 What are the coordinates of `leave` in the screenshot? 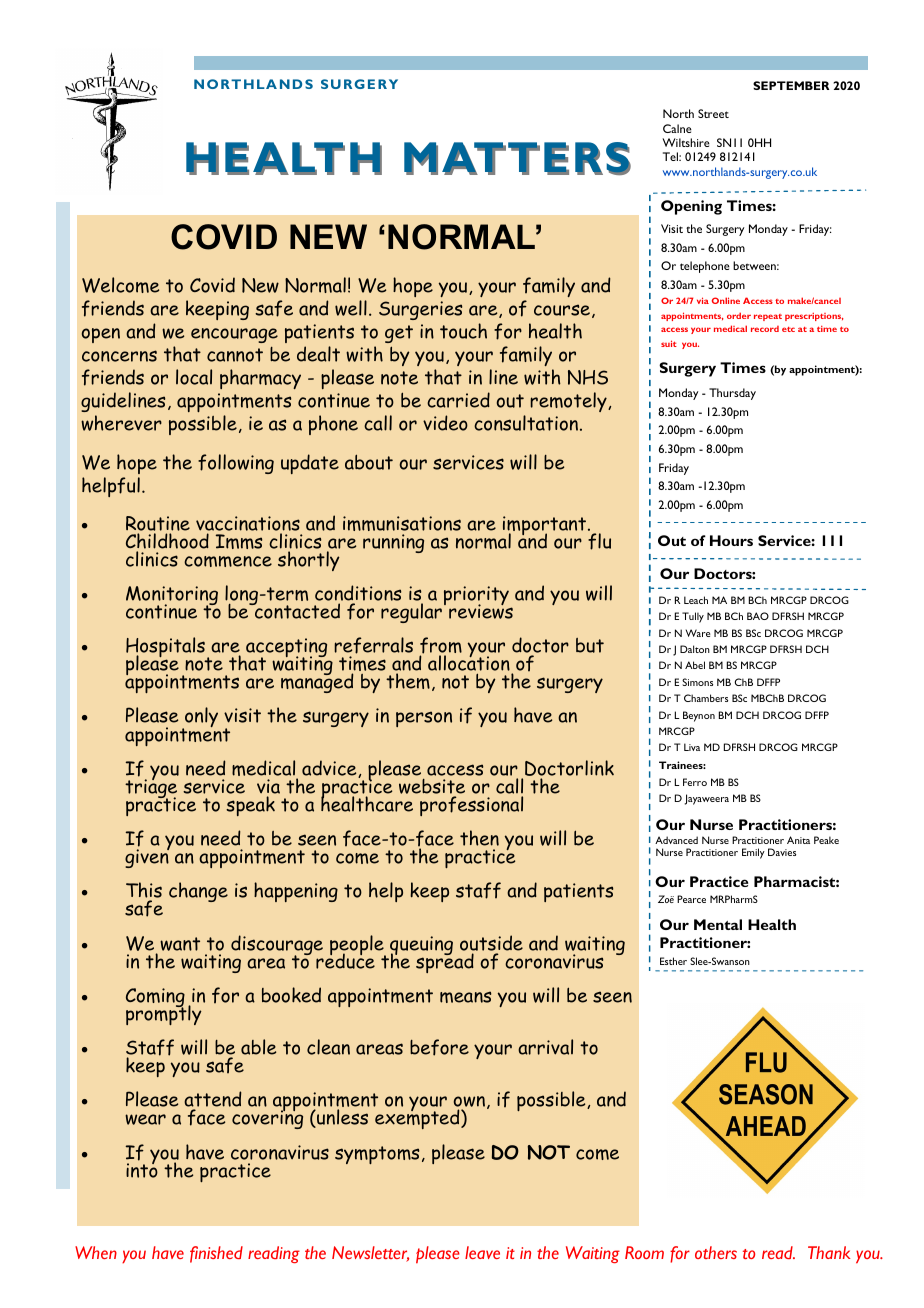 It's located at (482, 1252).
